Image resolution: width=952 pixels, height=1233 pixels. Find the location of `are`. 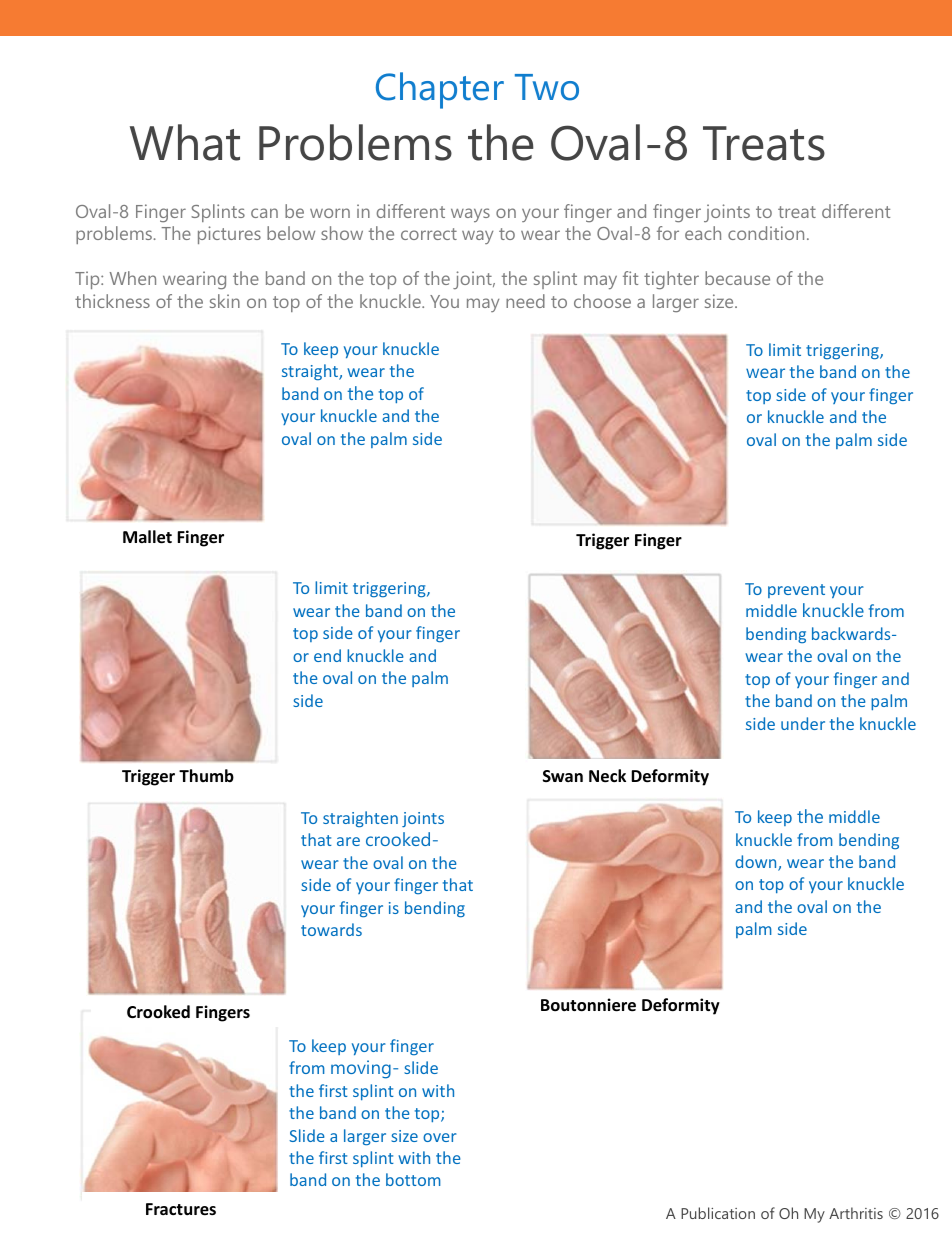

are is located at coordinates (348, 841).
